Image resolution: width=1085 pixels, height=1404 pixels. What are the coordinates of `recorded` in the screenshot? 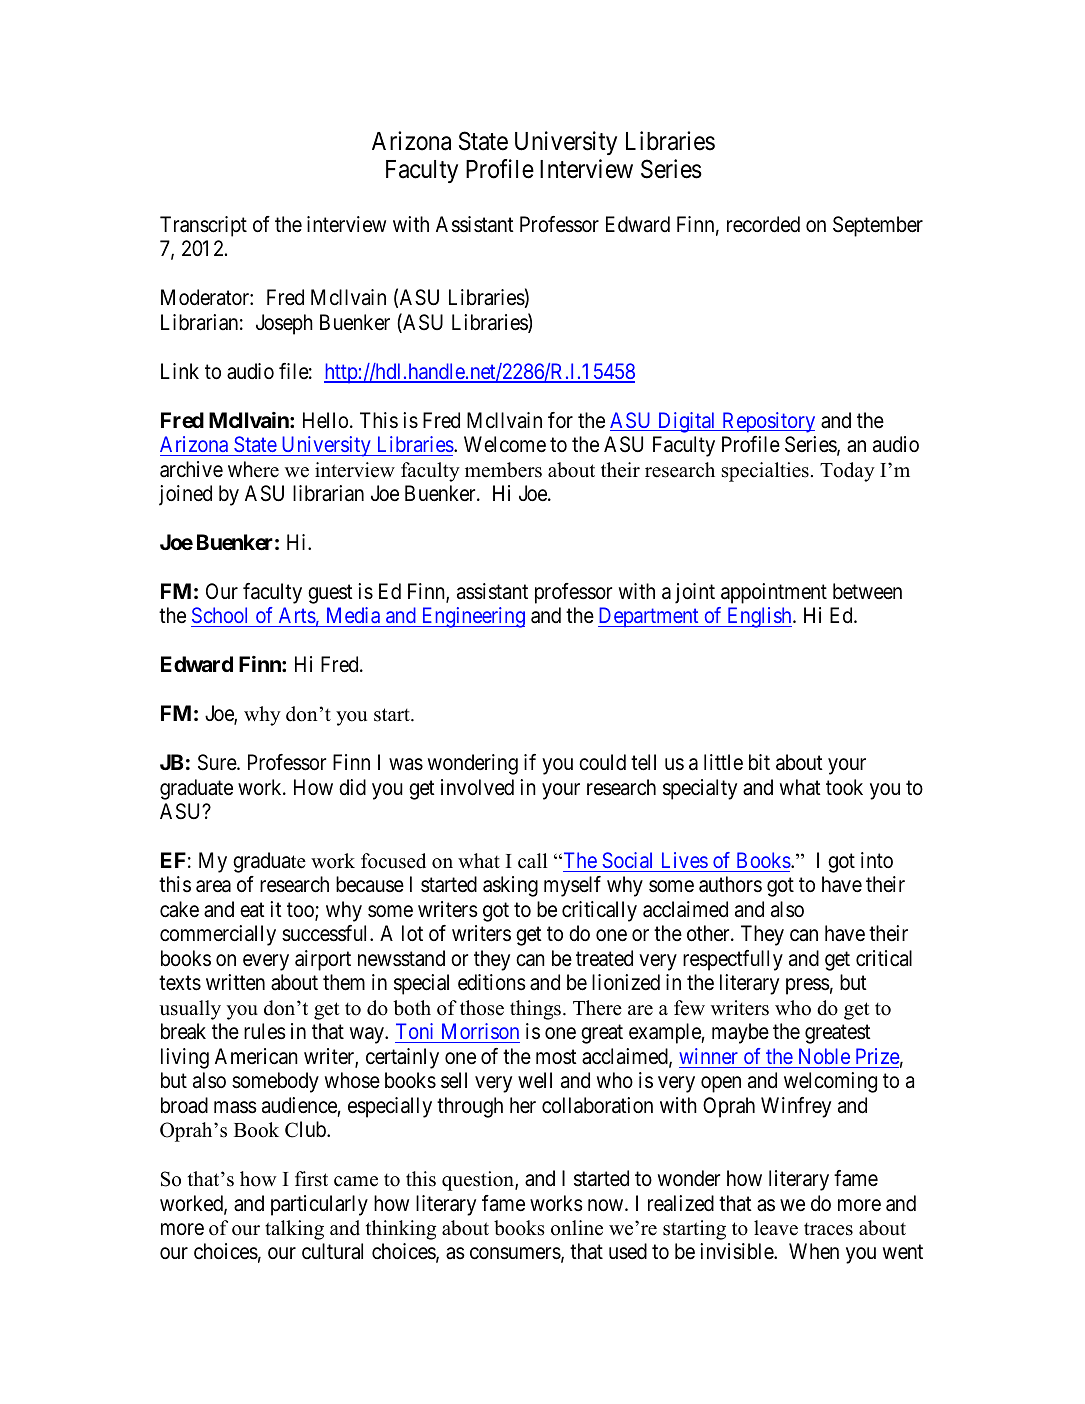 It's located at (763, 224).
